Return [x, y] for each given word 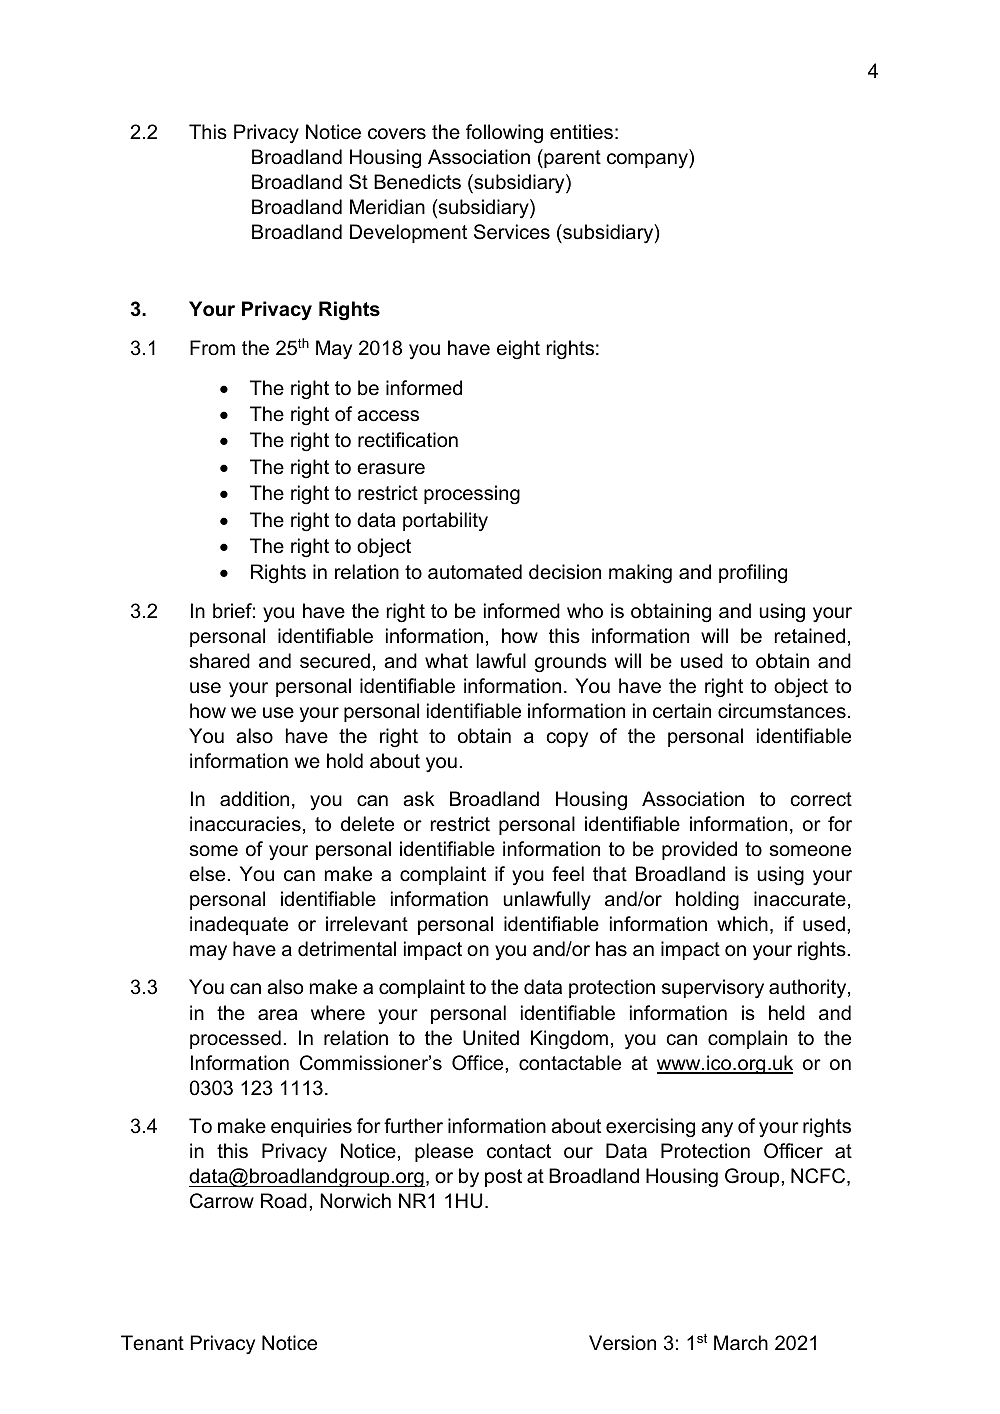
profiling [753, 574]
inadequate [239, 925]
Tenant [152, 1343]
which [742, 924]
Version [622, 1343]
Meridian [387, 207]
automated [475, 572]
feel [568, 874]
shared [220, 661]
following [504, 134]
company [648, 161]
